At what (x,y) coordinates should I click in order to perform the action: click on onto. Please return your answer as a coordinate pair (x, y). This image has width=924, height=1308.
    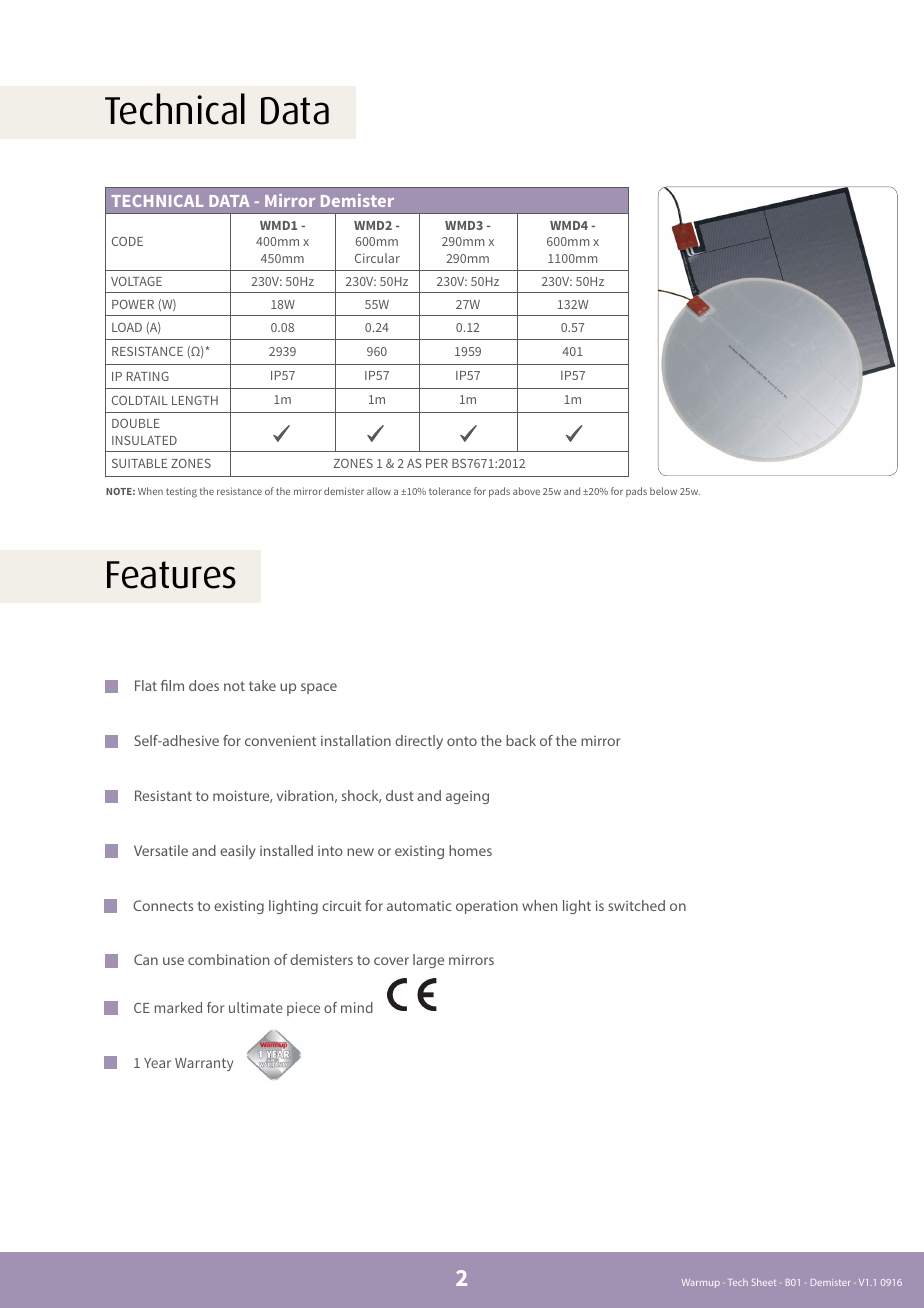
    Looking at the image, I should click on (462, 741).
